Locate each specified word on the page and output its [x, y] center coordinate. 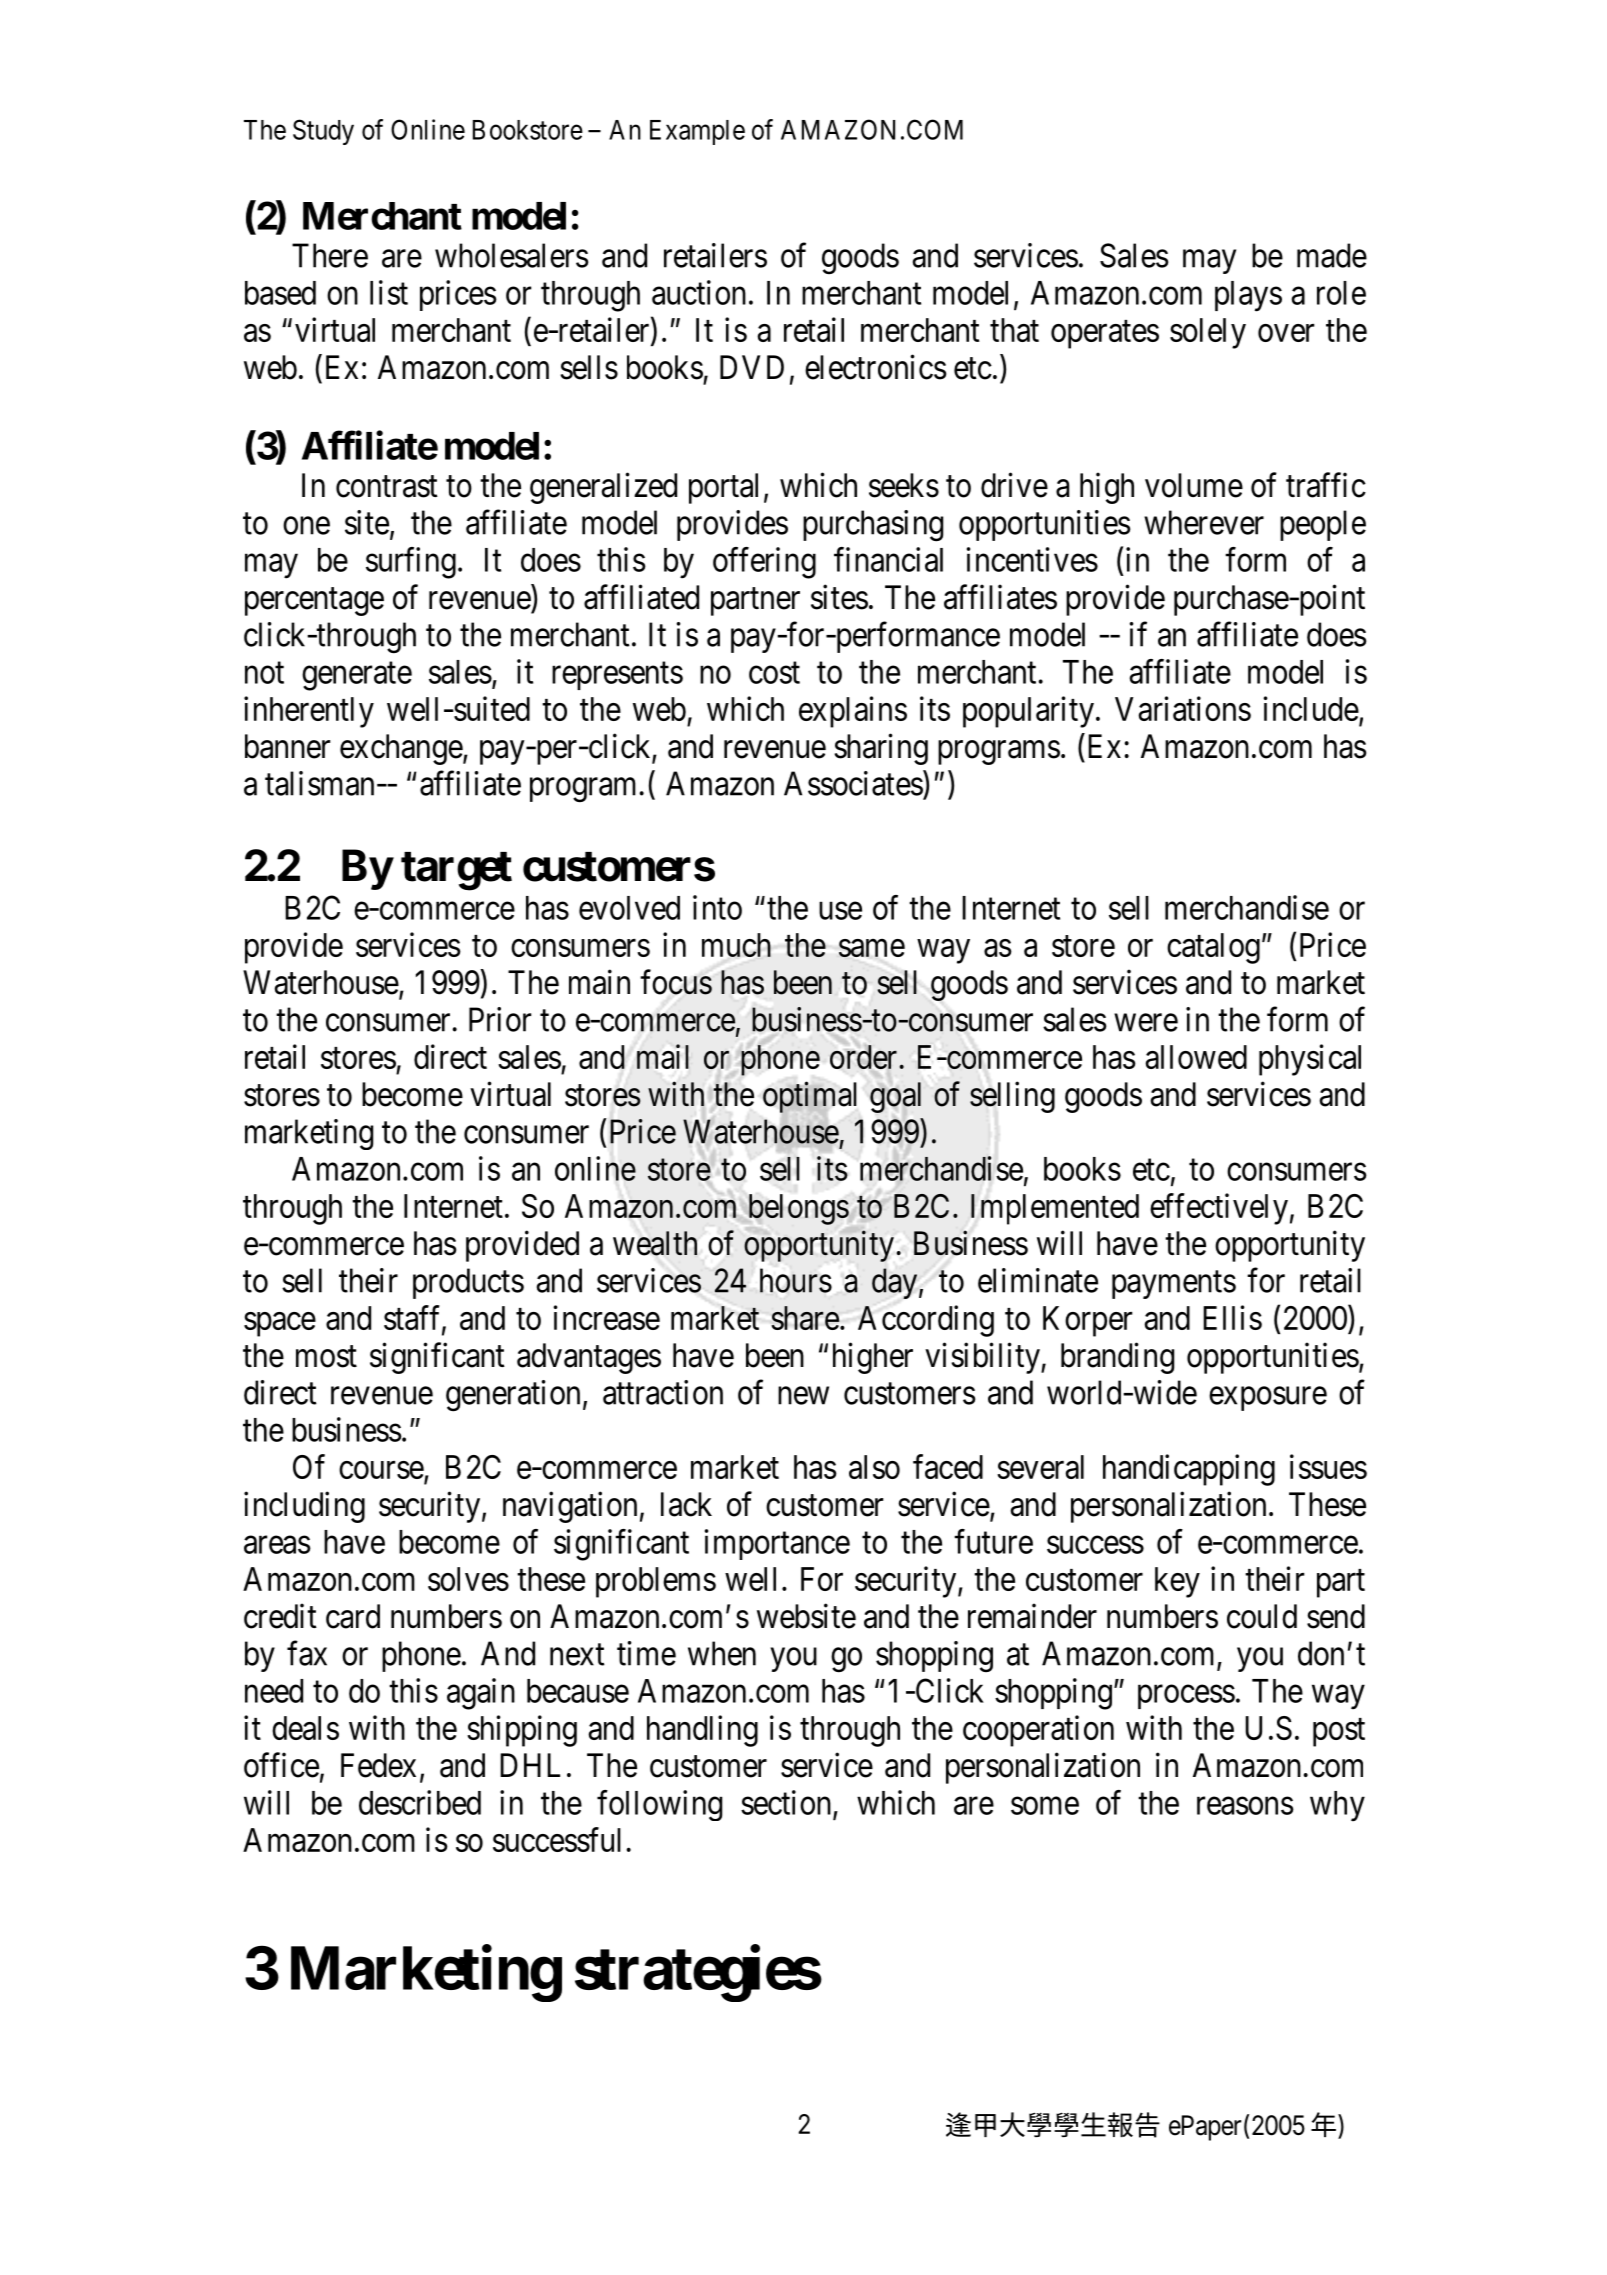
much [736, 945]
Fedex [378, 1765]
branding [1117, 1358]
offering [764, 563]
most [326, 1357]
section [787, 1803]
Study [323, 132]
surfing [411, 563]
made [1332, 255]
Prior [500, 1019]
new [803, 1396]
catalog [1213, 948]
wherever [1204, 522]
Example [697, 132]
